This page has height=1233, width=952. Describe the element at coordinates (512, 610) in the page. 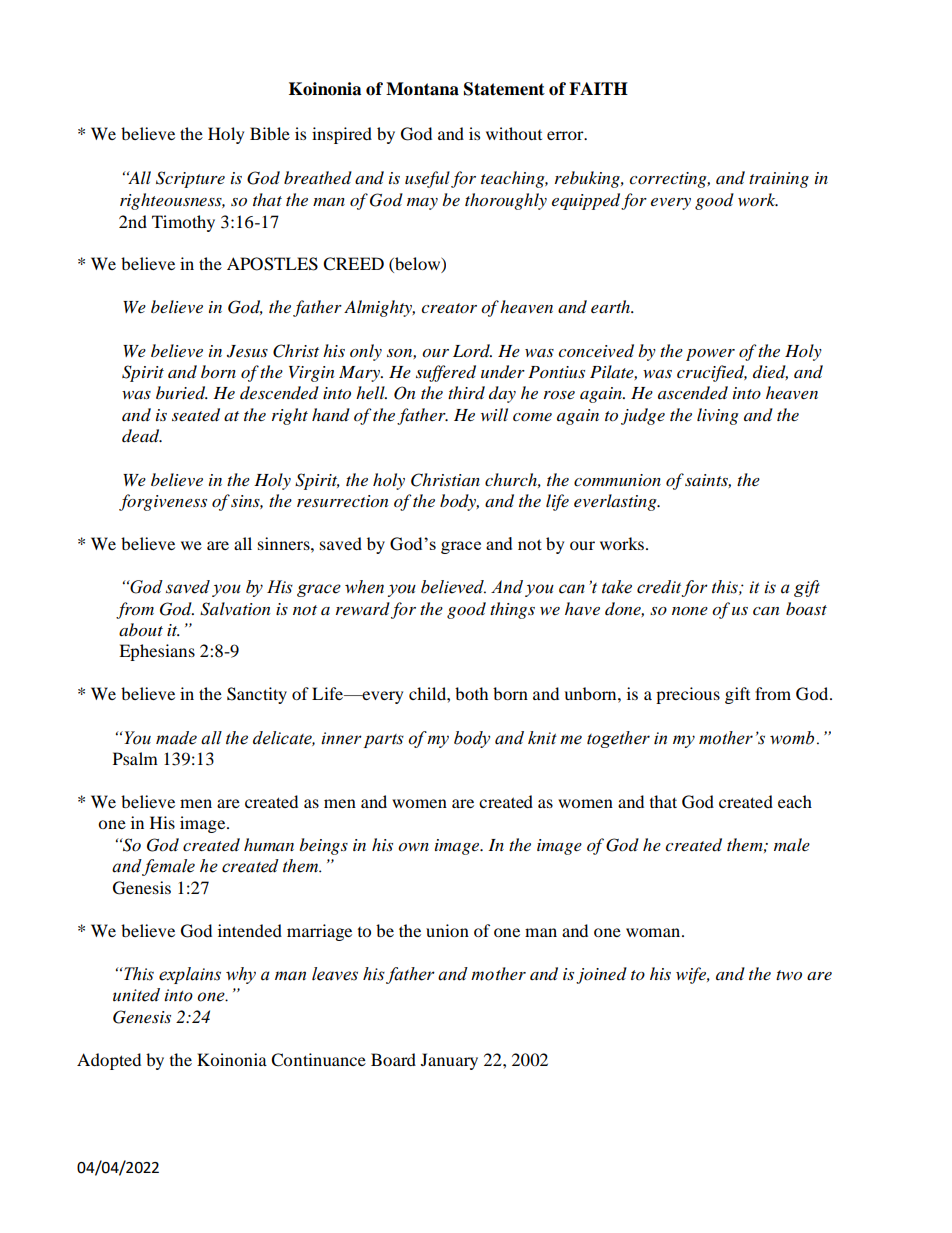

I see `things` at that location.
